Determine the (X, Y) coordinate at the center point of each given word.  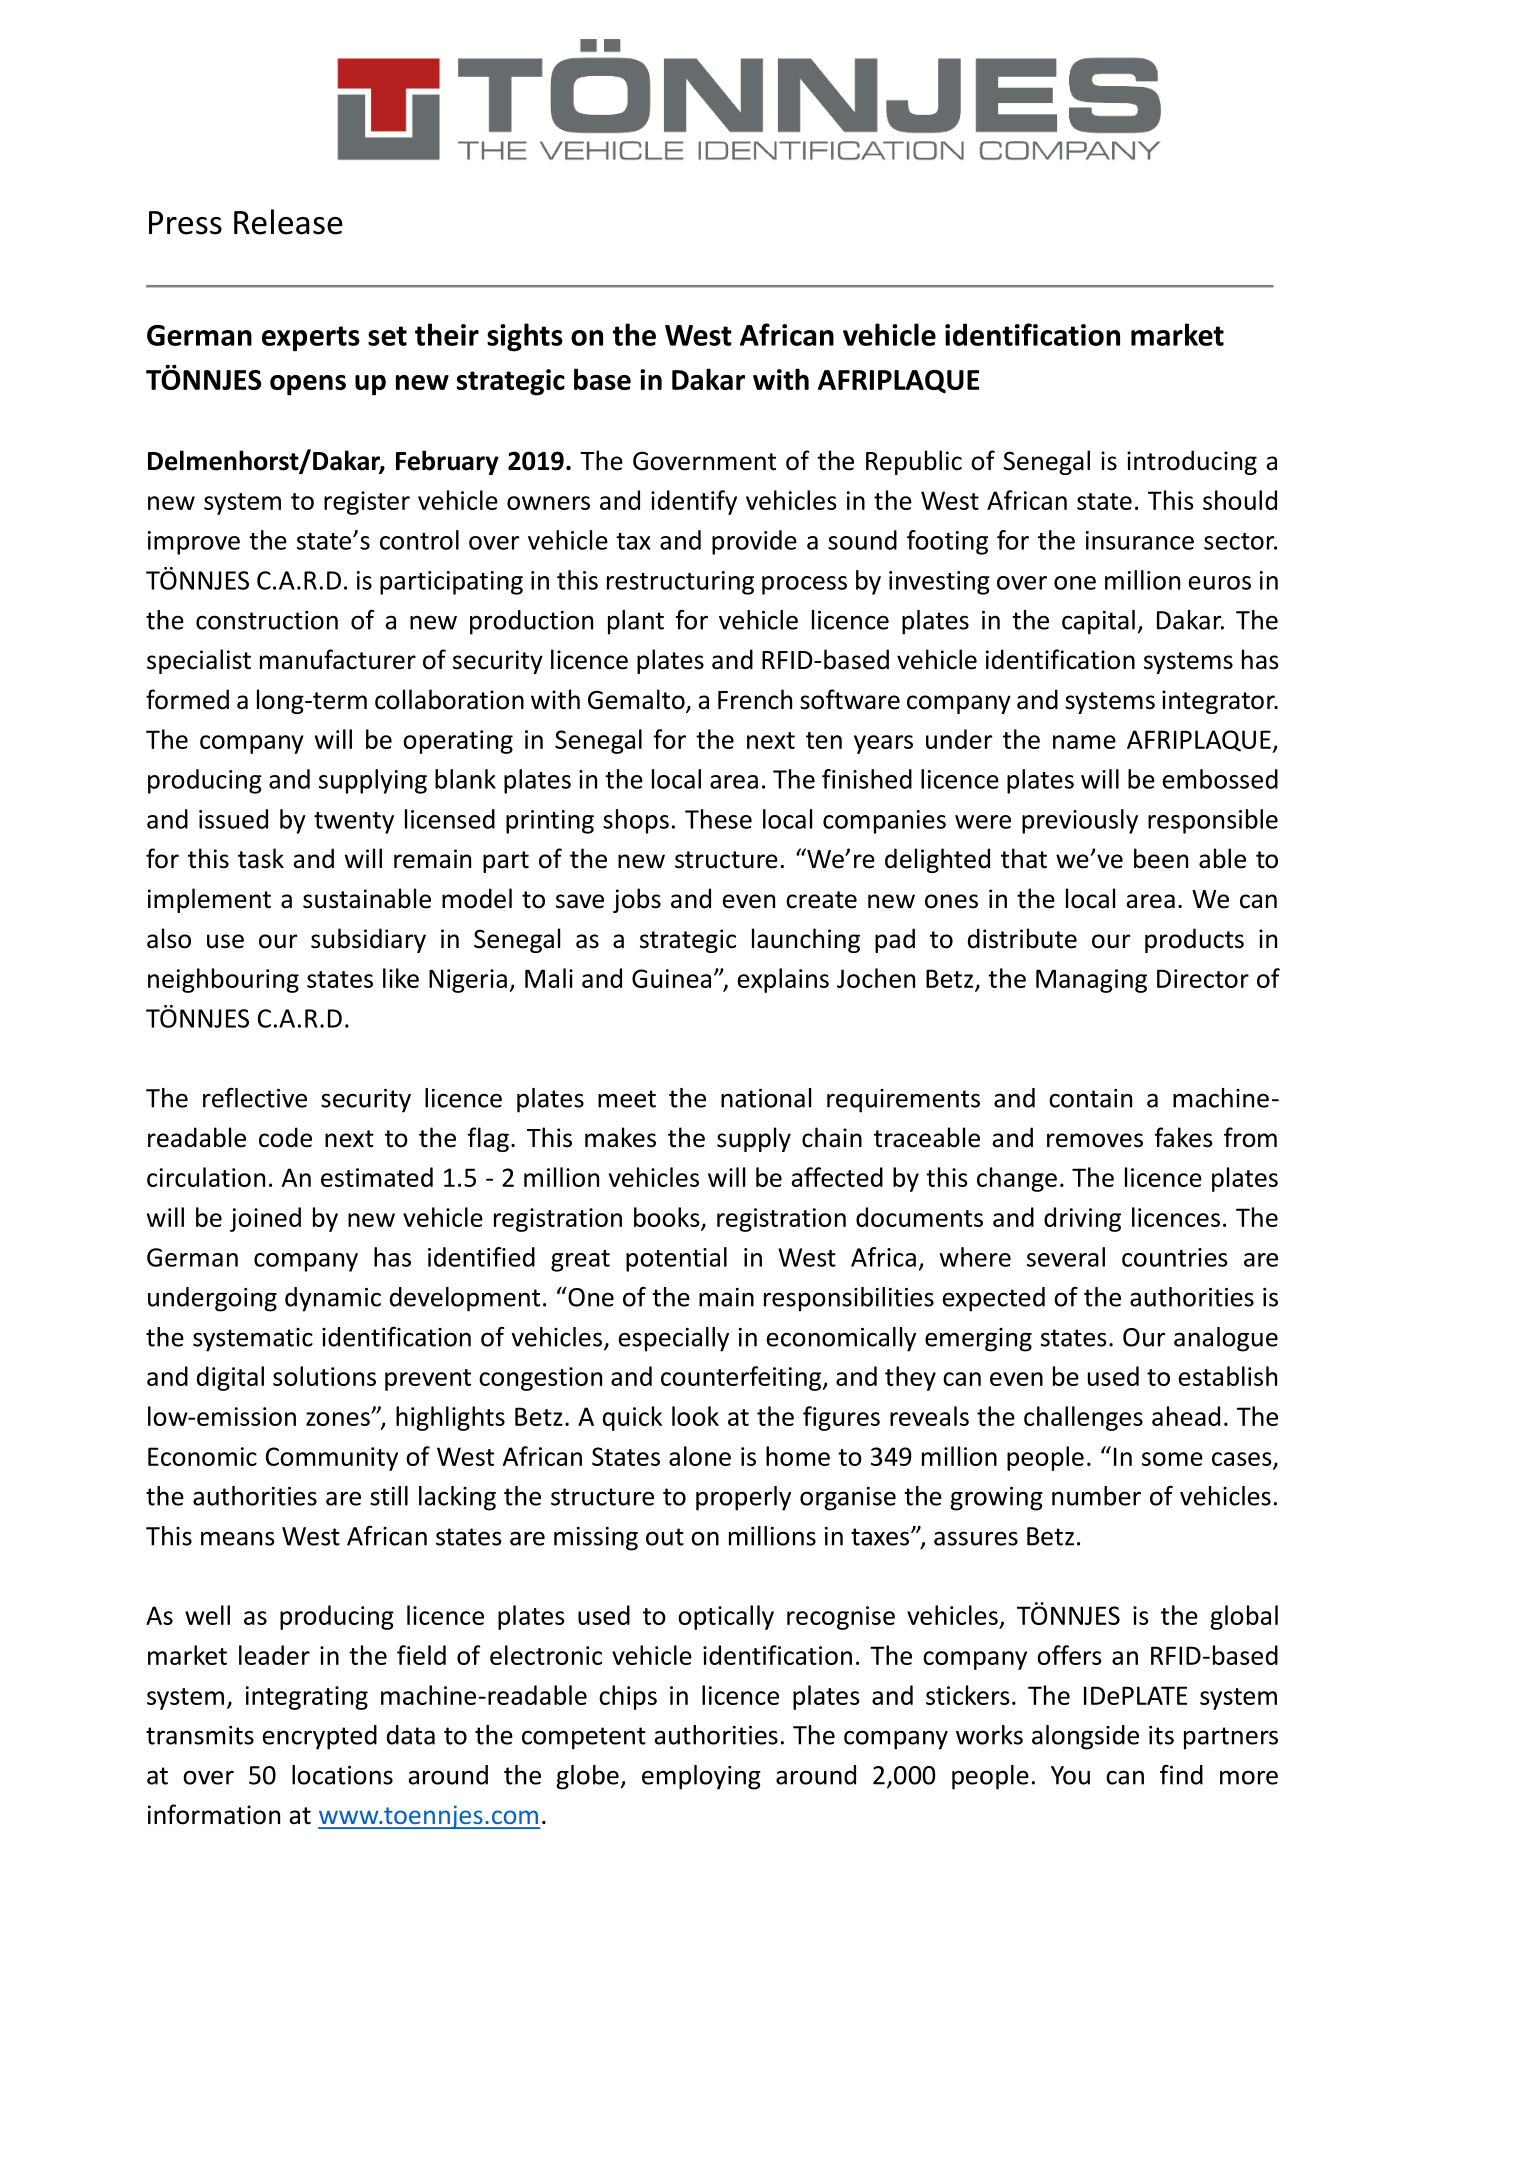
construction (267, 620)
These (718, 819)
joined (265, 1219)
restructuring (680, 583)
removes (1095, 1140)
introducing (1192, 462)
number (1096, 1496)
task (261, 858)
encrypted (320, 1737)
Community (332, 1459)
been (1161, 858)
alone (700, 1456)
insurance (1140, 540)
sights (525, 337)
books (668, 1218)
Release (288, 222)
